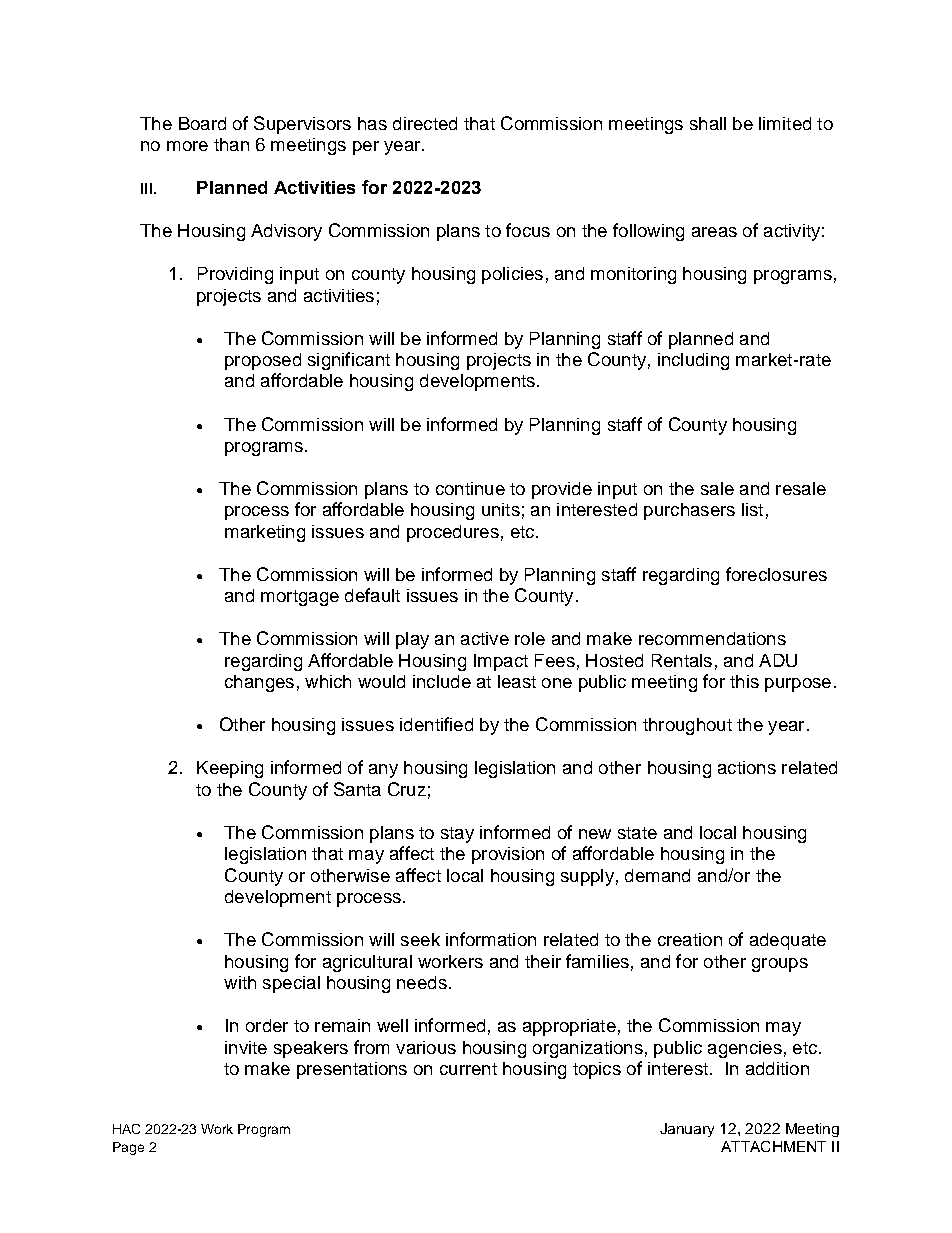 Image resolution: width=952 pixels, height=1233 pixels. I want to click on significant, so click(349, 361).
